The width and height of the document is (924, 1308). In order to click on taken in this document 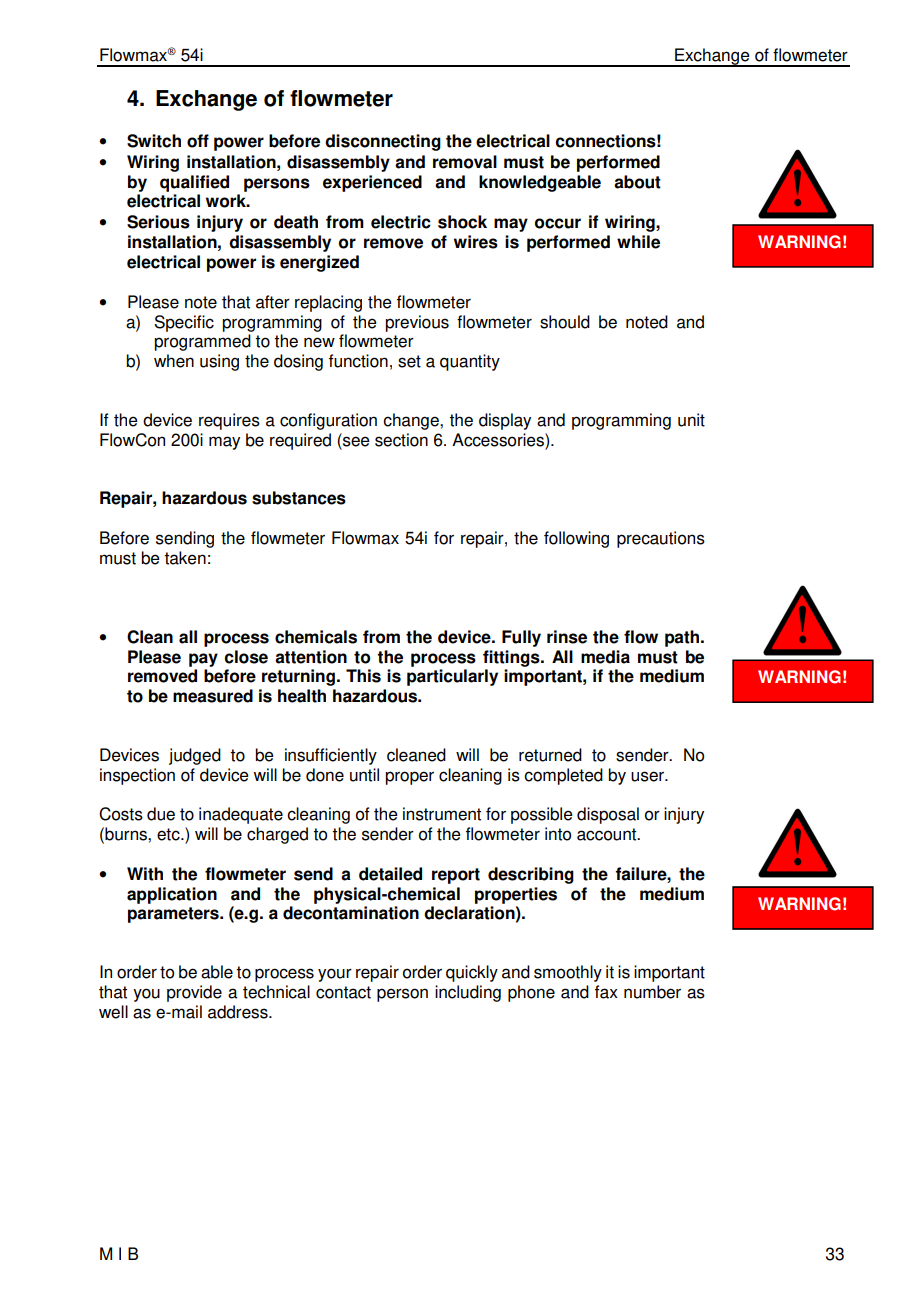, I will do `click(185, 558)`.
